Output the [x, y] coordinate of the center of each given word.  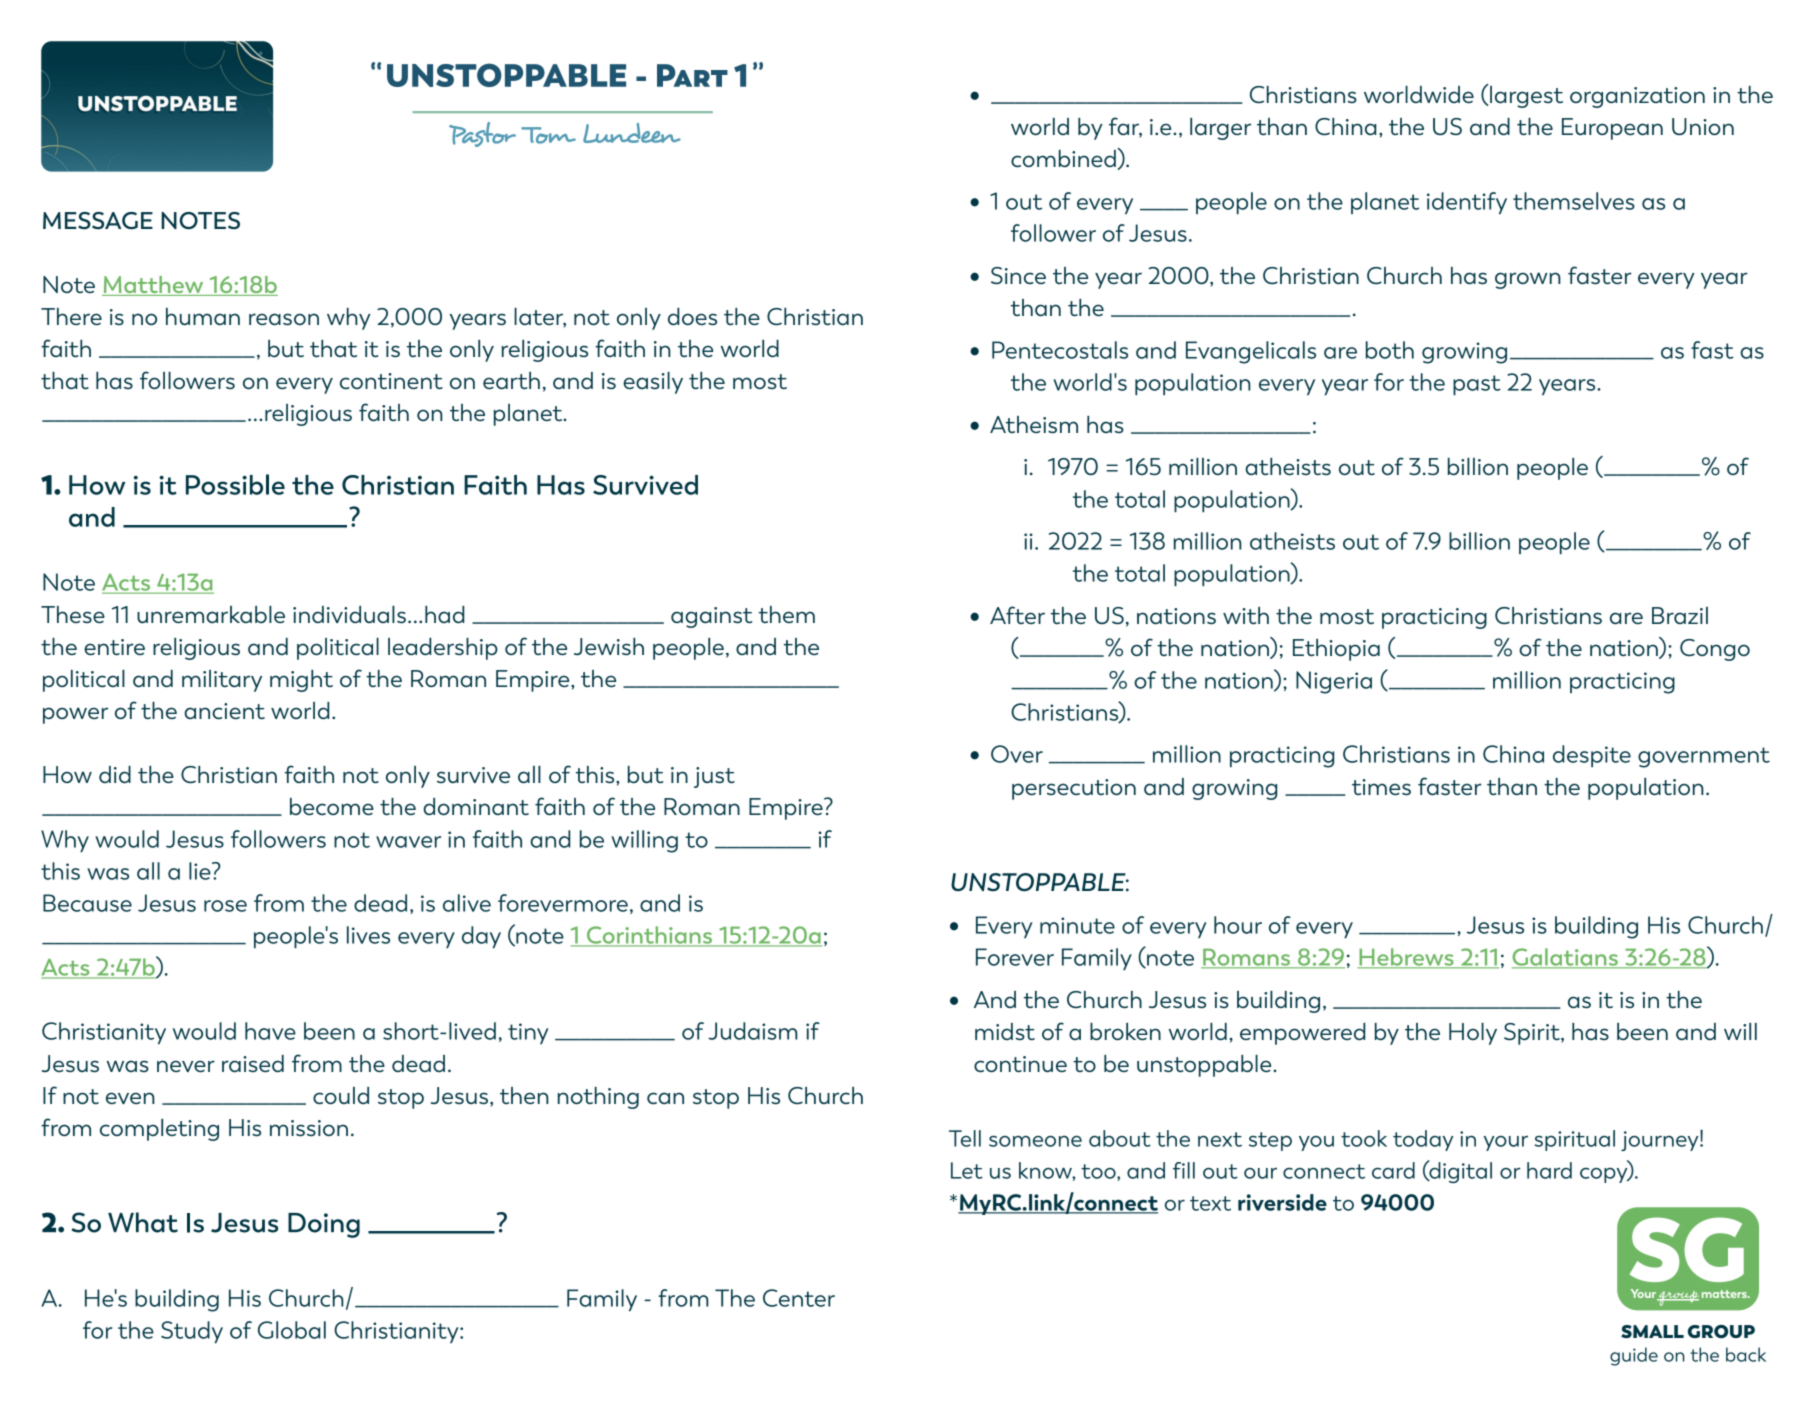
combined [1064, 157]
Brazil [1680, 615]
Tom [548, 135]
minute [1077, 925]
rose [225, 906]
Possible [235, 484]
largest [1525, 96]
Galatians [1566, 958]
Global [292, 1330]
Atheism [1034, 424]
